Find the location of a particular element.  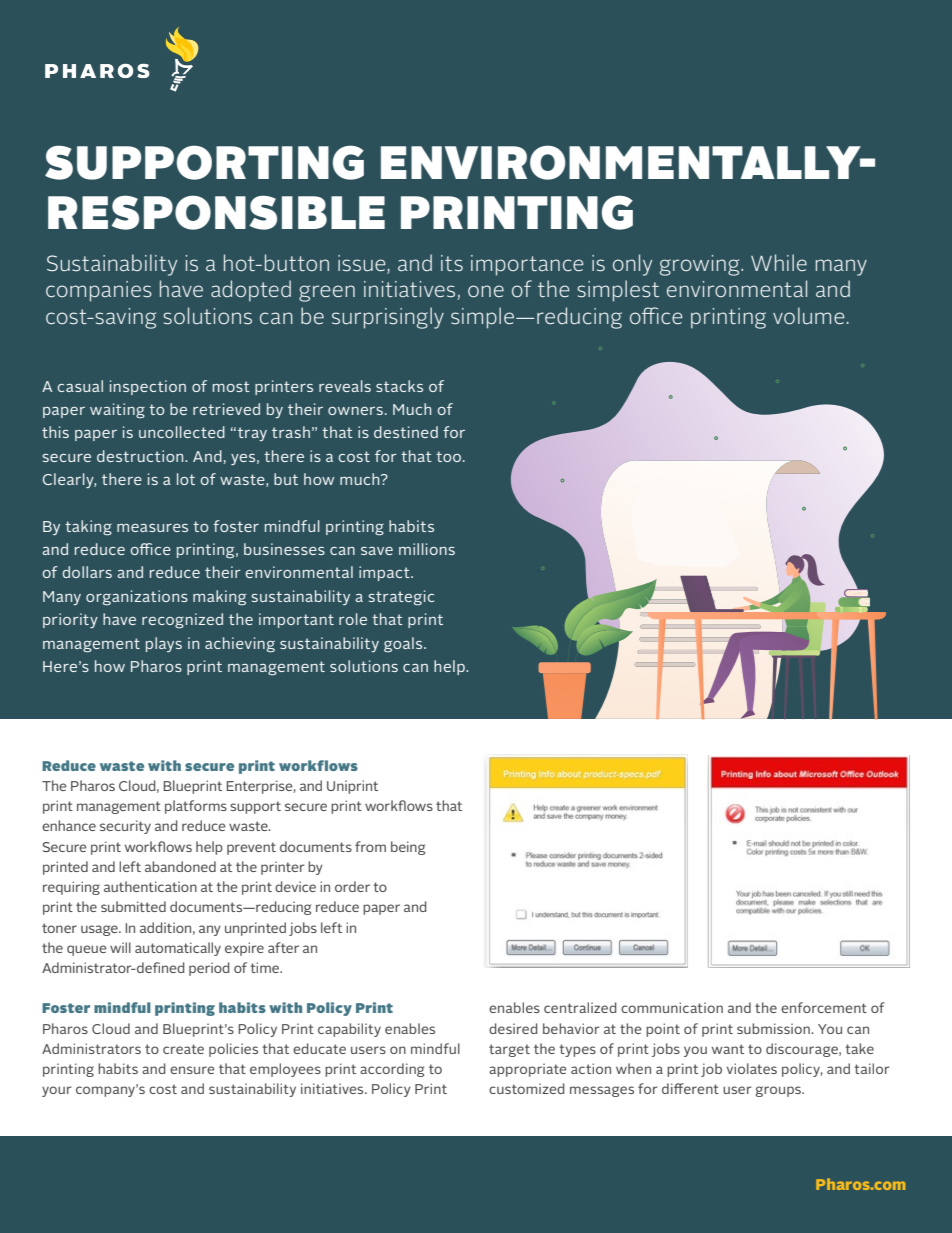

target is located at coordinates (509, 1050).
